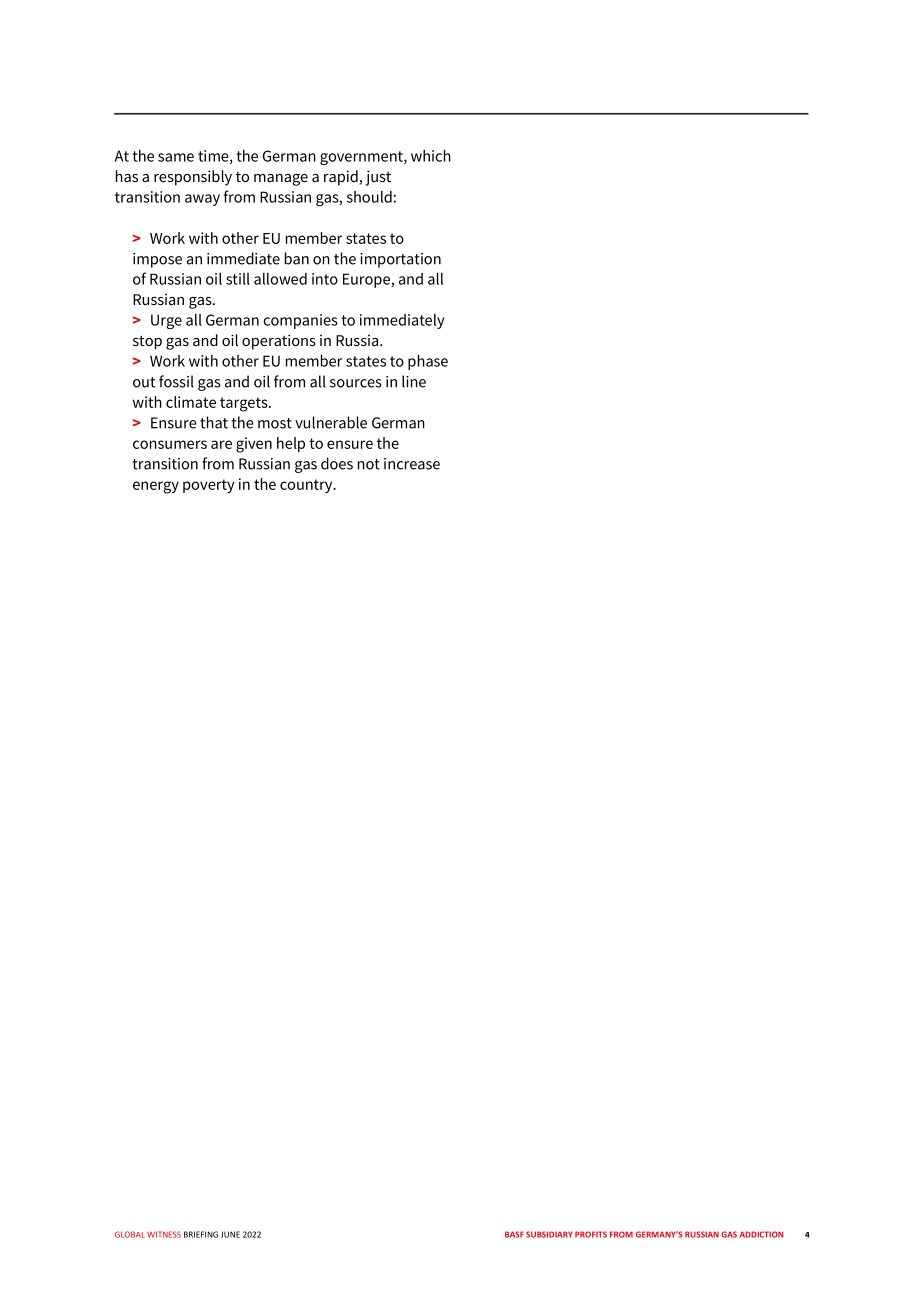 This document has width=924, height=1309. I want to click on SUBSIDIARY, so click(549, 1234).
